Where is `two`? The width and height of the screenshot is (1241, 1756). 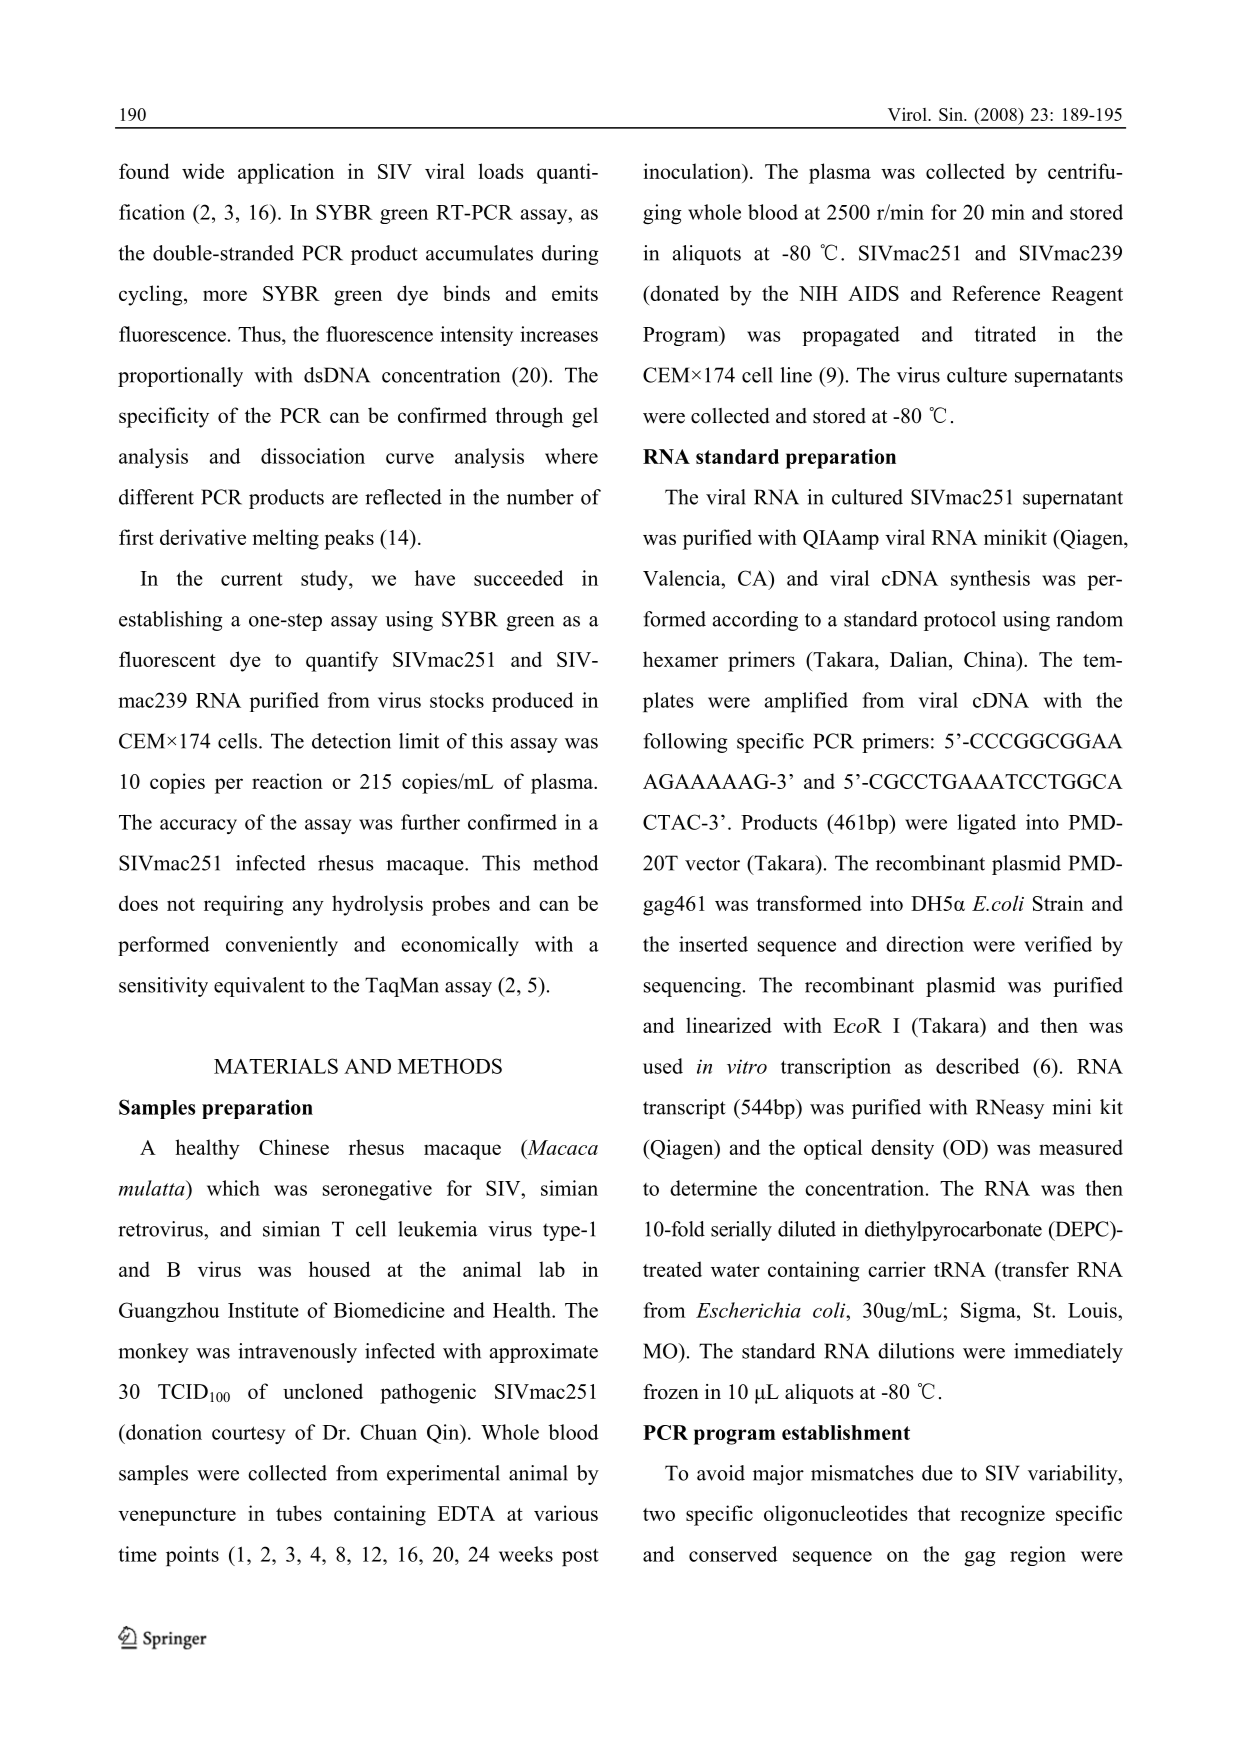
two is located at coordinates (659, 1514).
